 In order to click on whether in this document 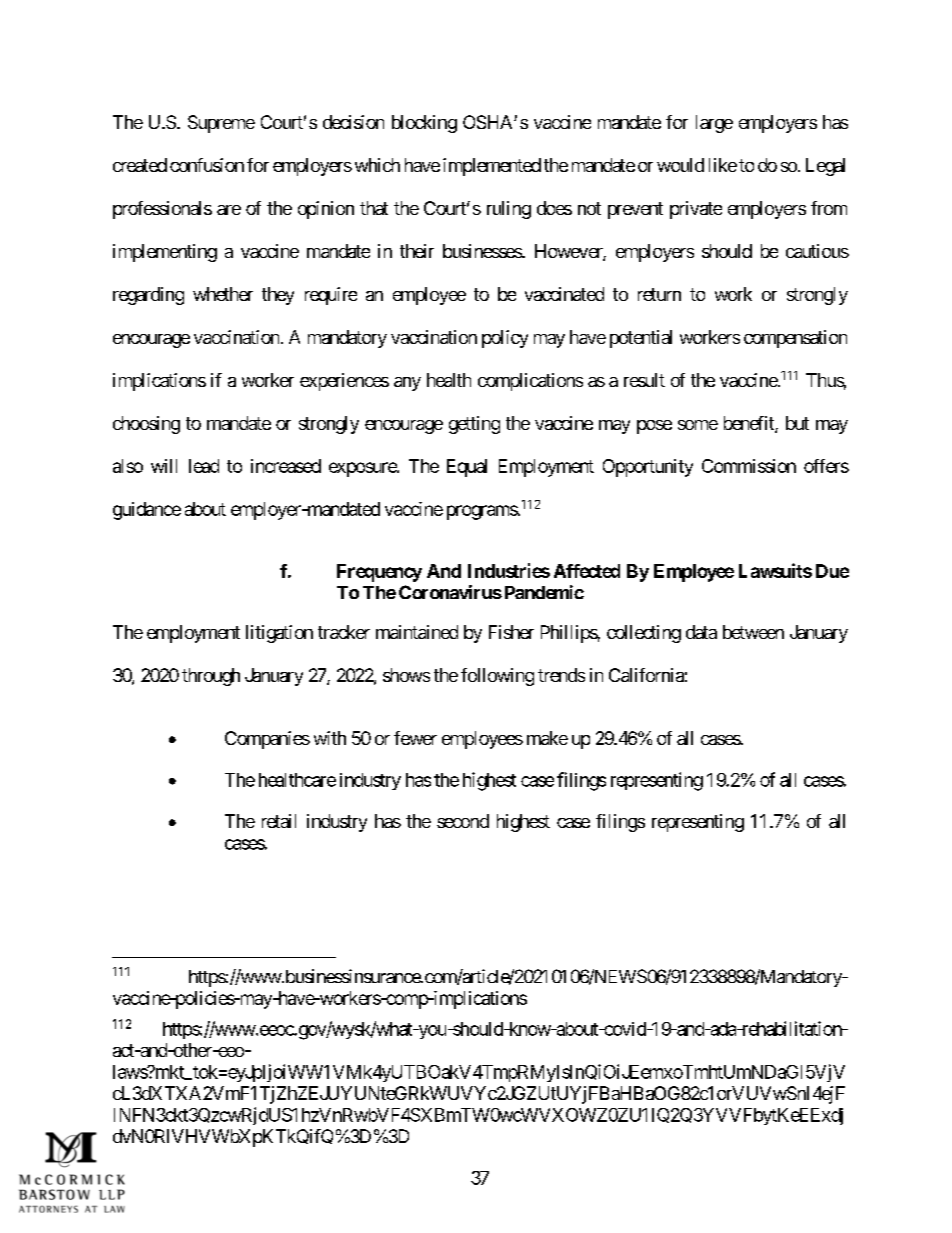, I will do `click(223, 294)`.
